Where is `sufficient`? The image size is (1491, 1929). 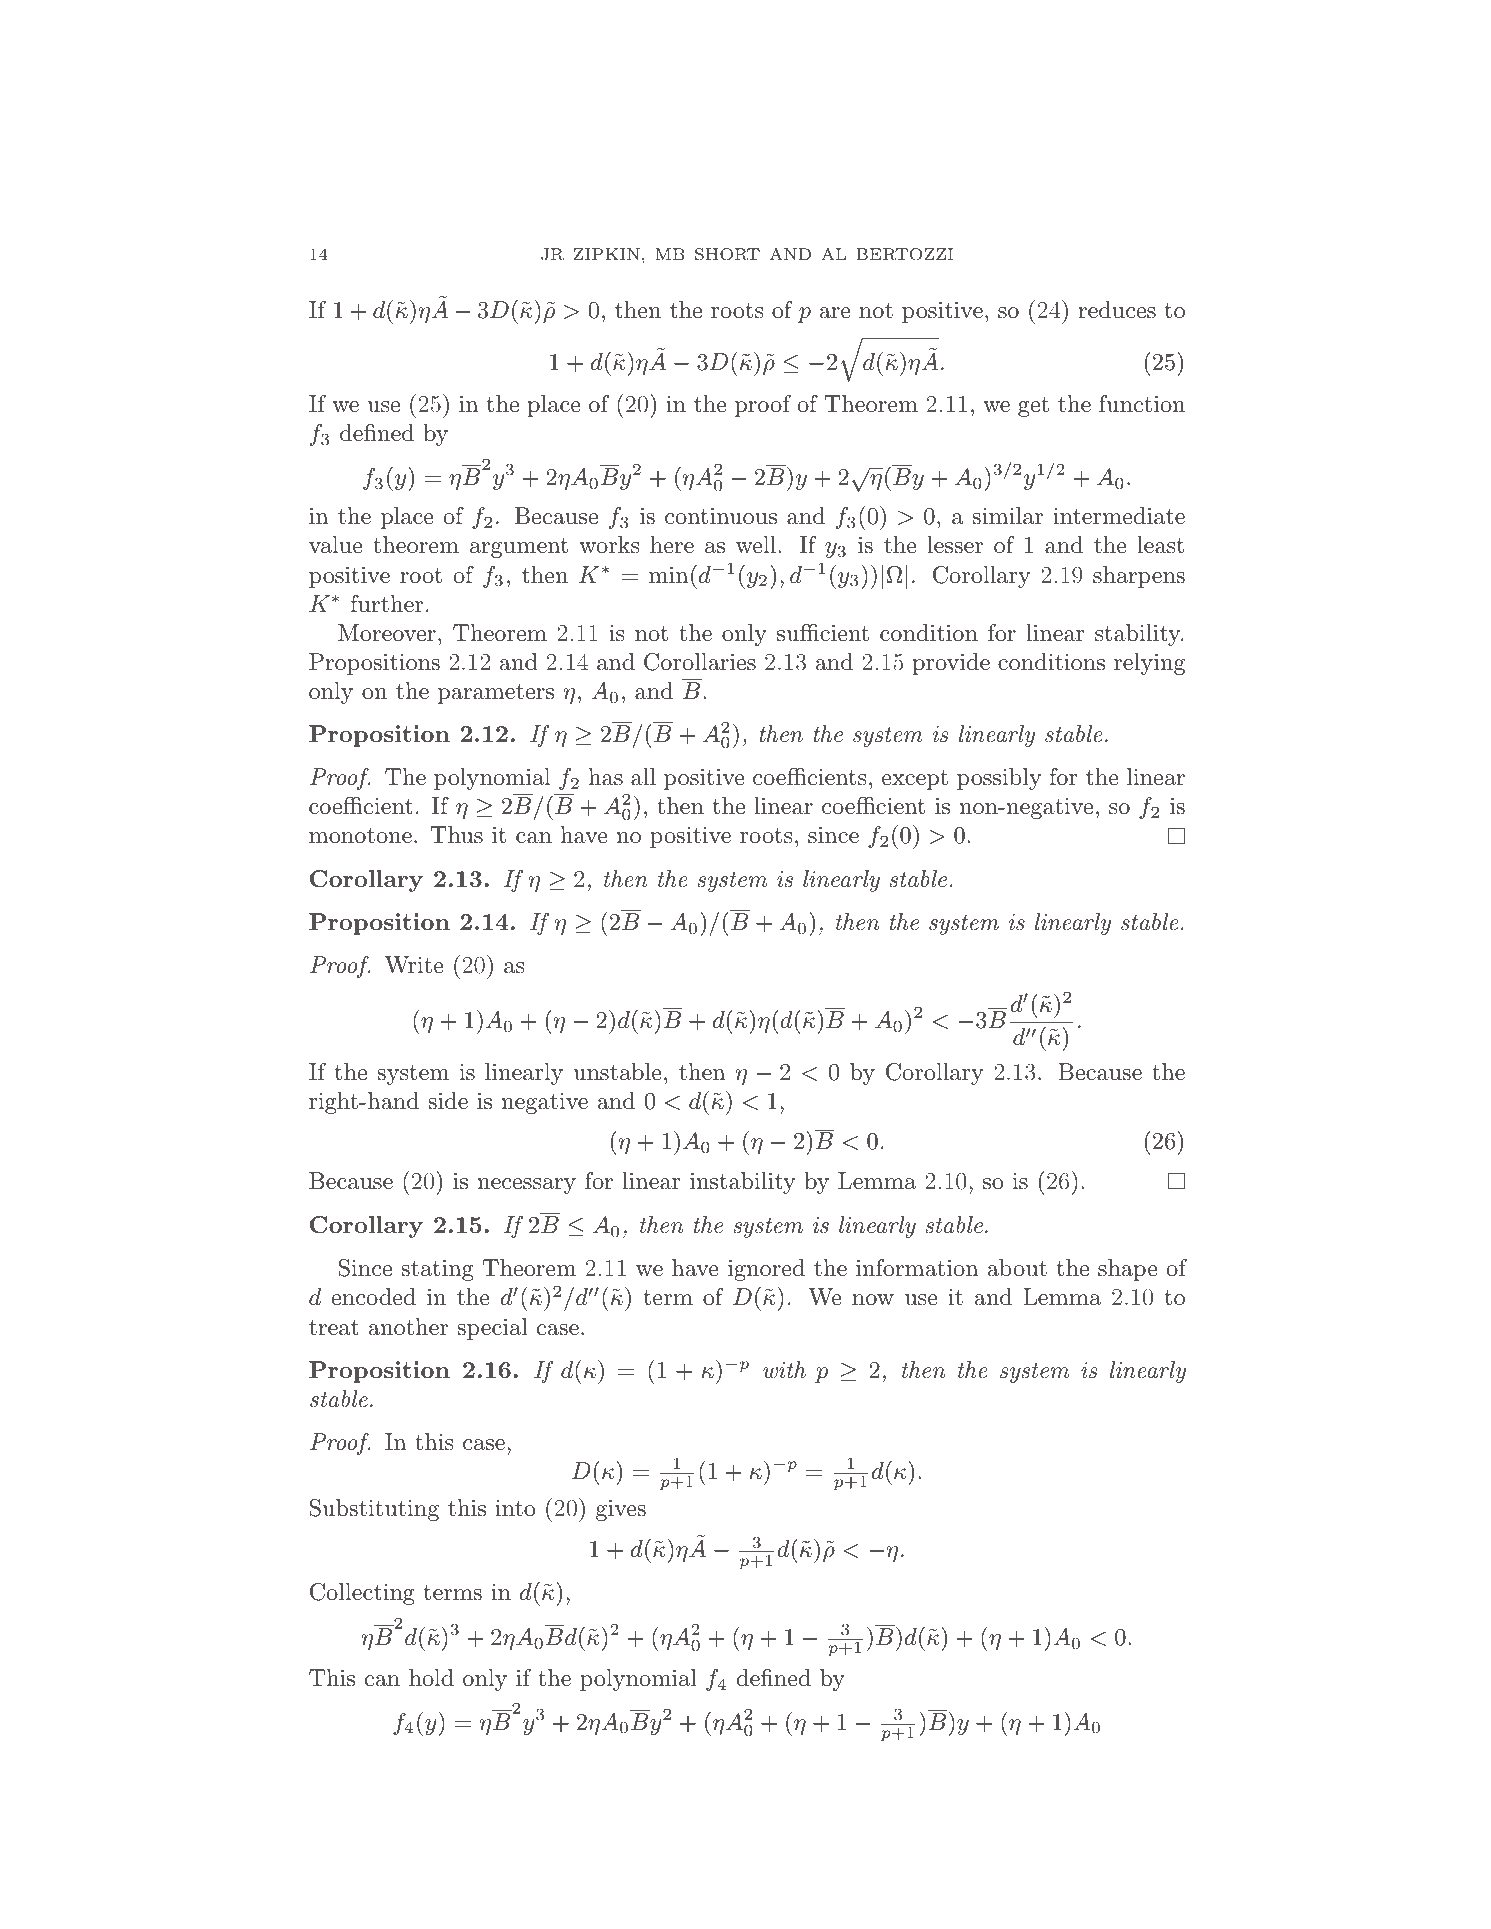
sufficient is located at coordinates (823, 633).
